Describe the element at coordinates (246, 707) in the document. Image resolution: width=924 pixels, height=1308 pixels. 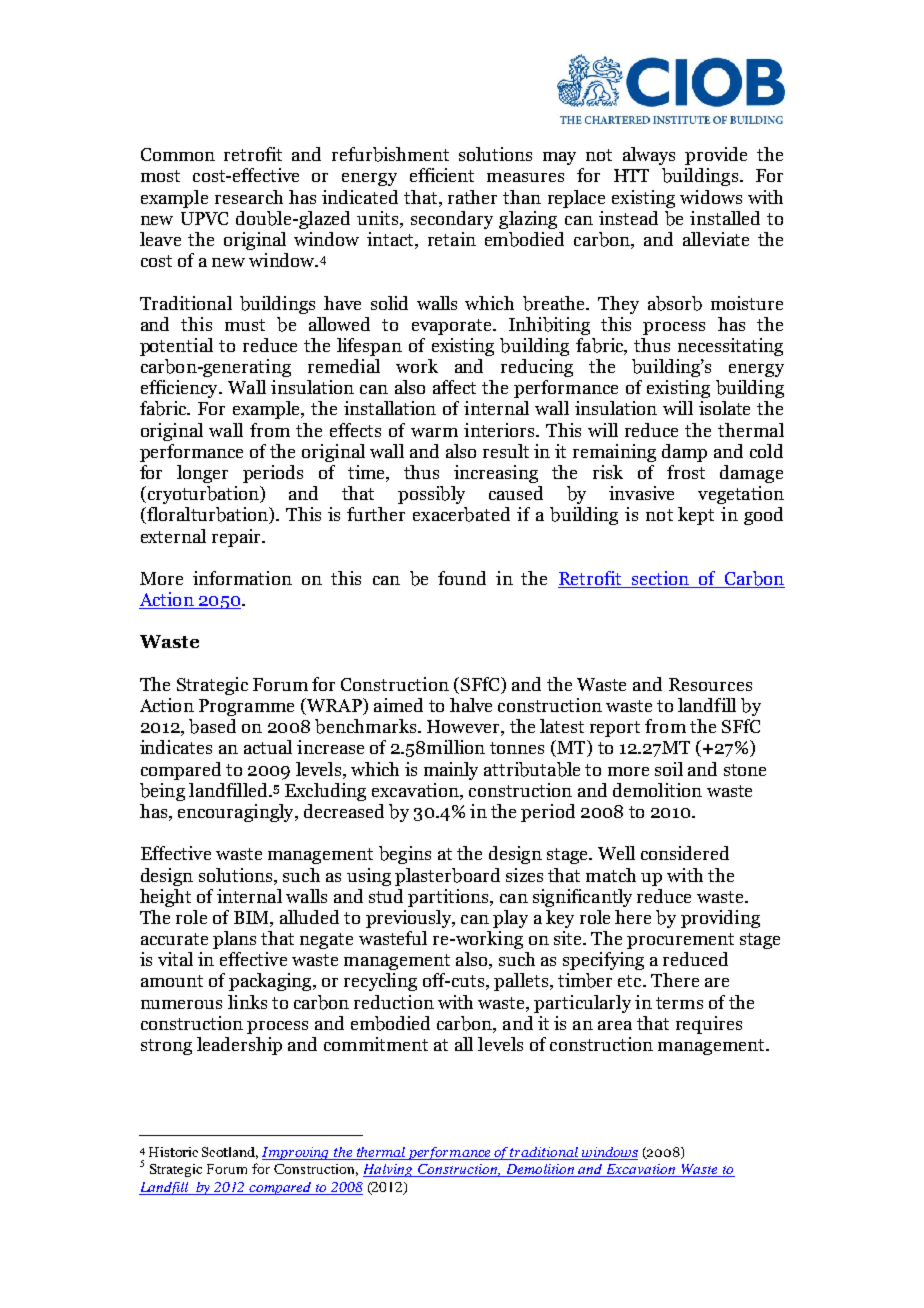
I see `Programme` at that location.
